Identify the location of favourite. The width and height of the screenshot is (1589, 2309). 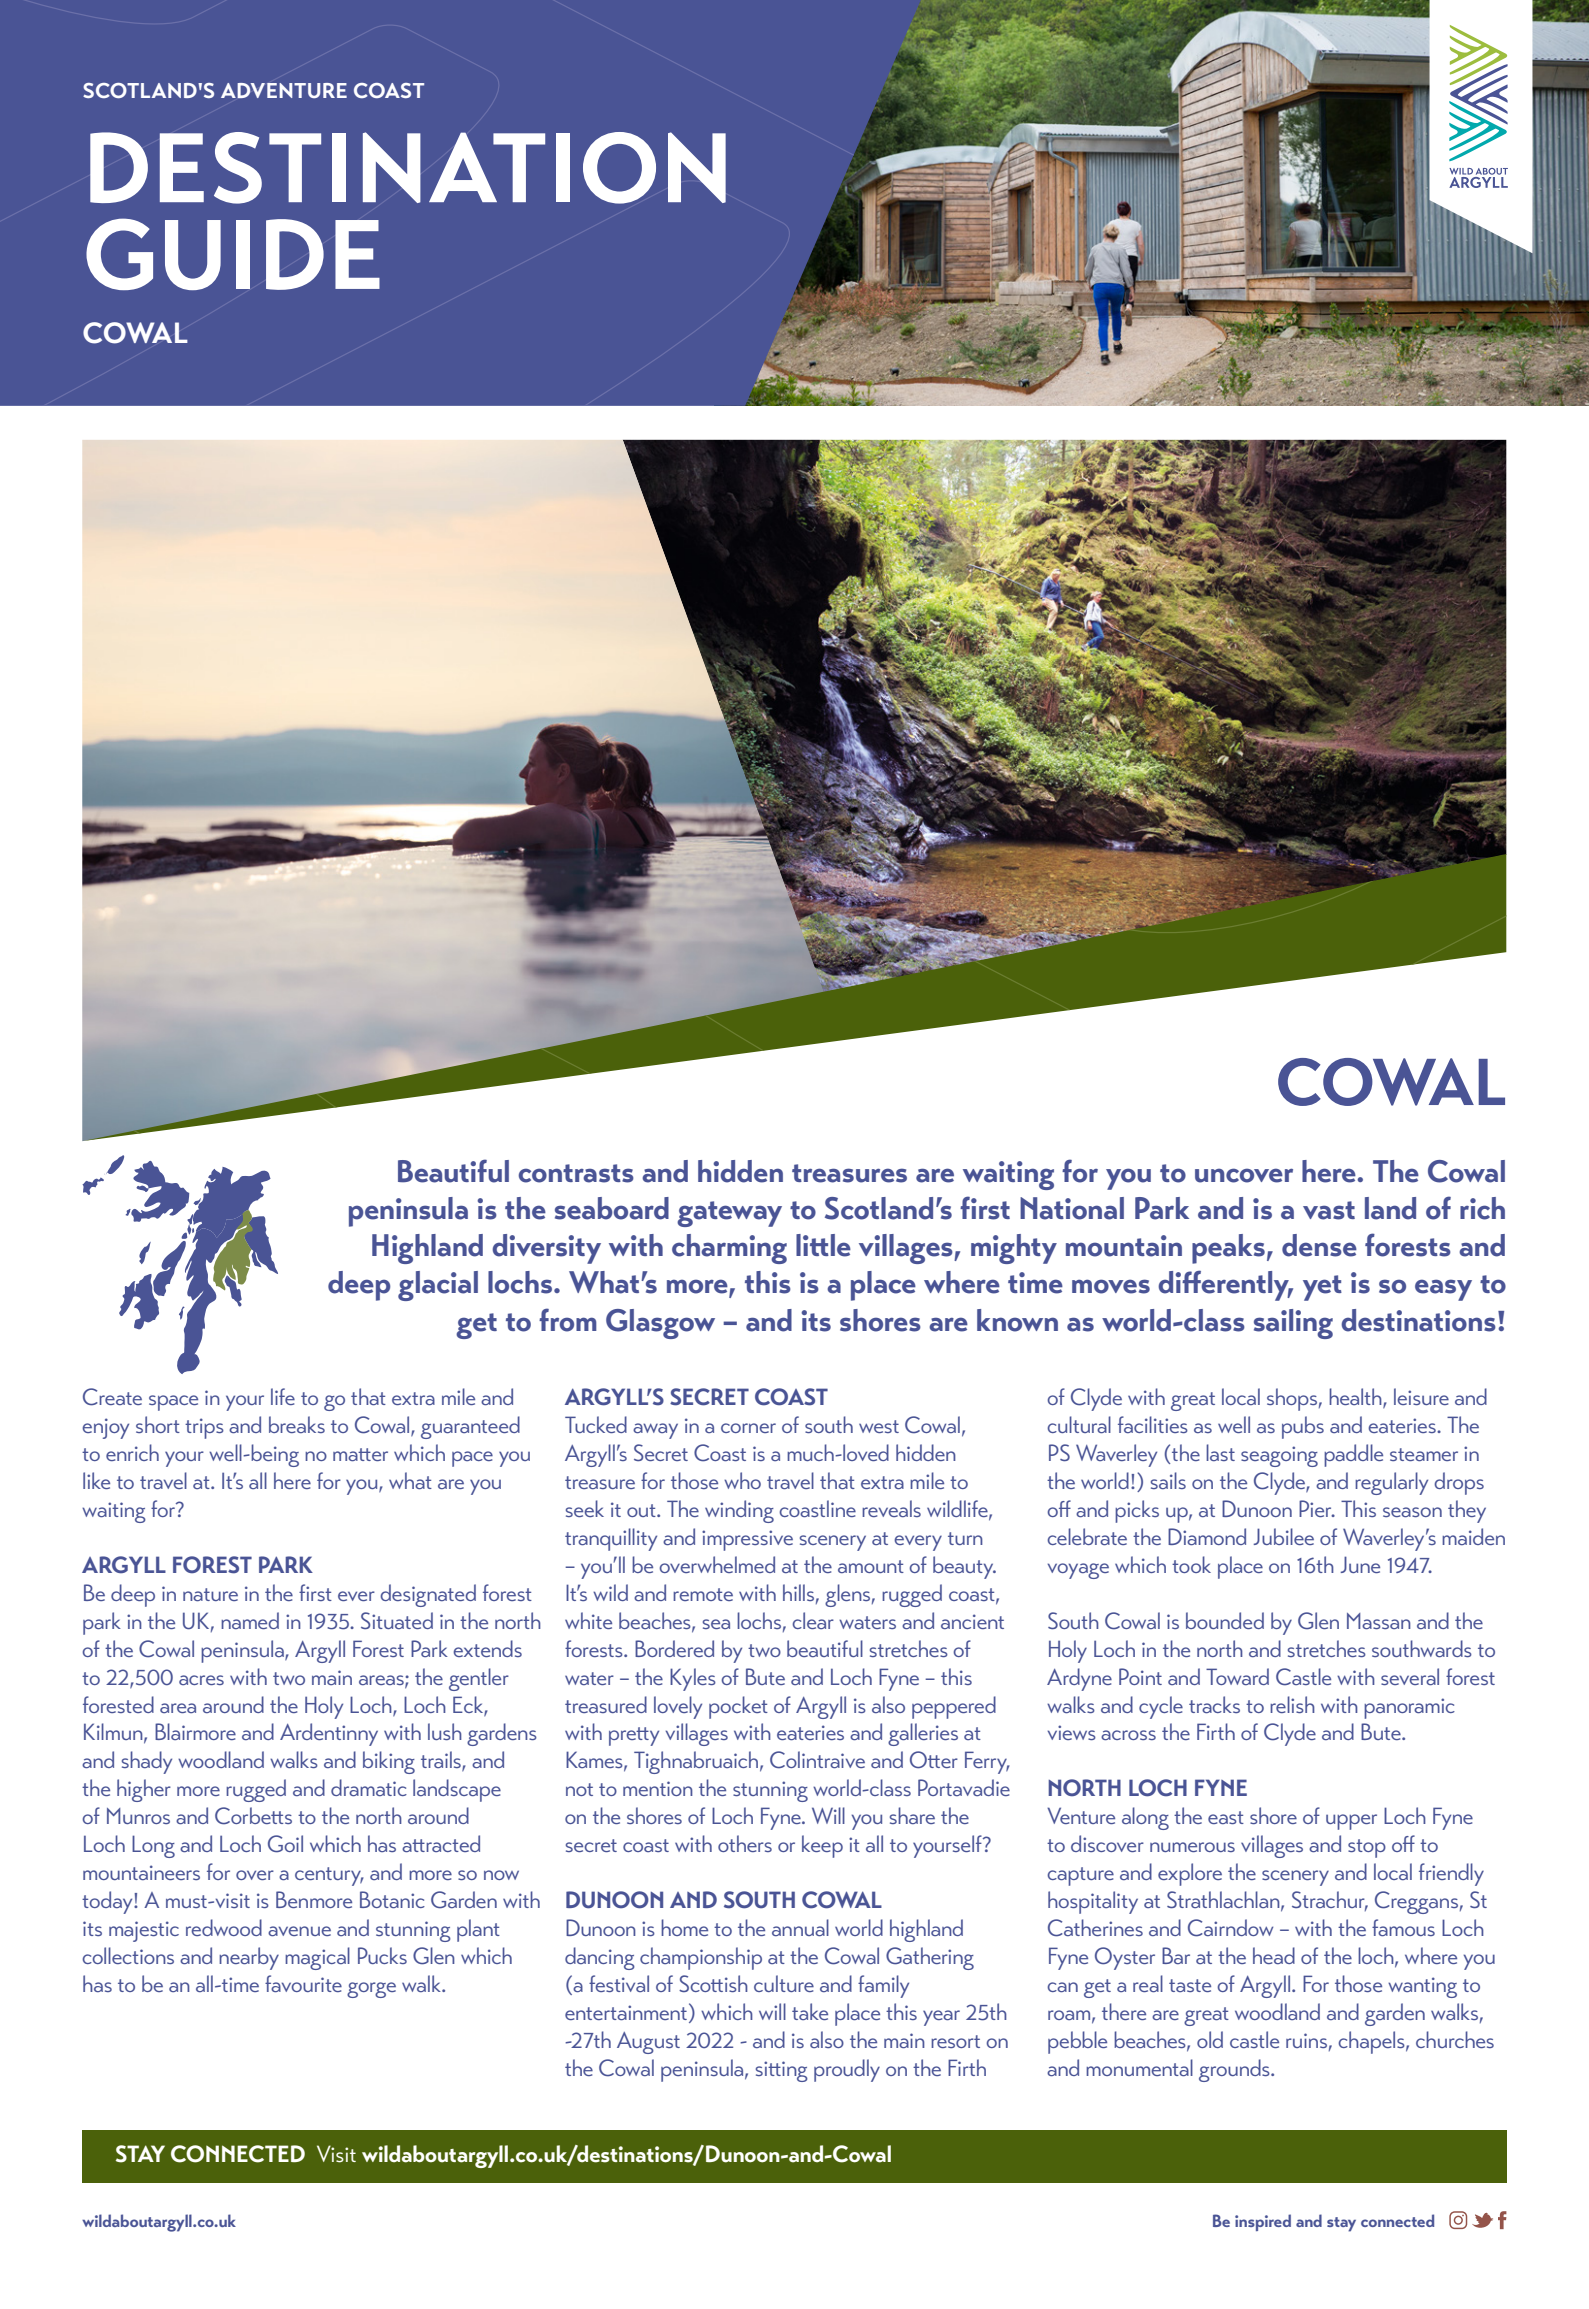
(303, 1983).
